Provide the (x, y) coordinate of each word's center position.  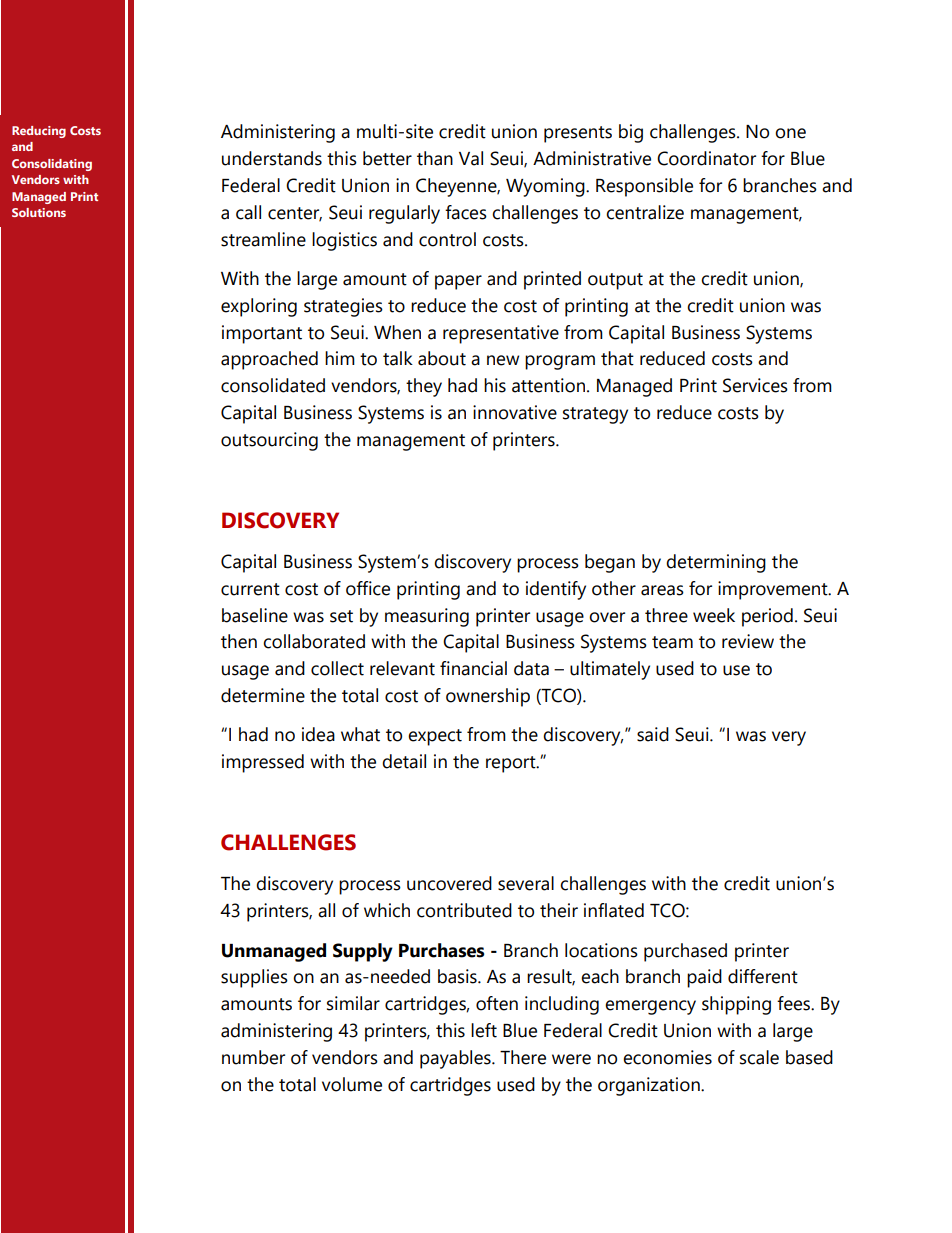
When (397, 332)
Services (755, 385)
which (387, 910)
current (250, 589)
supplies (254, 978)
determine (263, 695)
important (262, 334)
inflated (614, 910)
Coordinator (706, 158)
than (435, 158)
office (368, 588)
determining (716, 563)
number (253, 1057)
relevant (402, 668)
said (653, 734)
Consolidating (52, 165)
